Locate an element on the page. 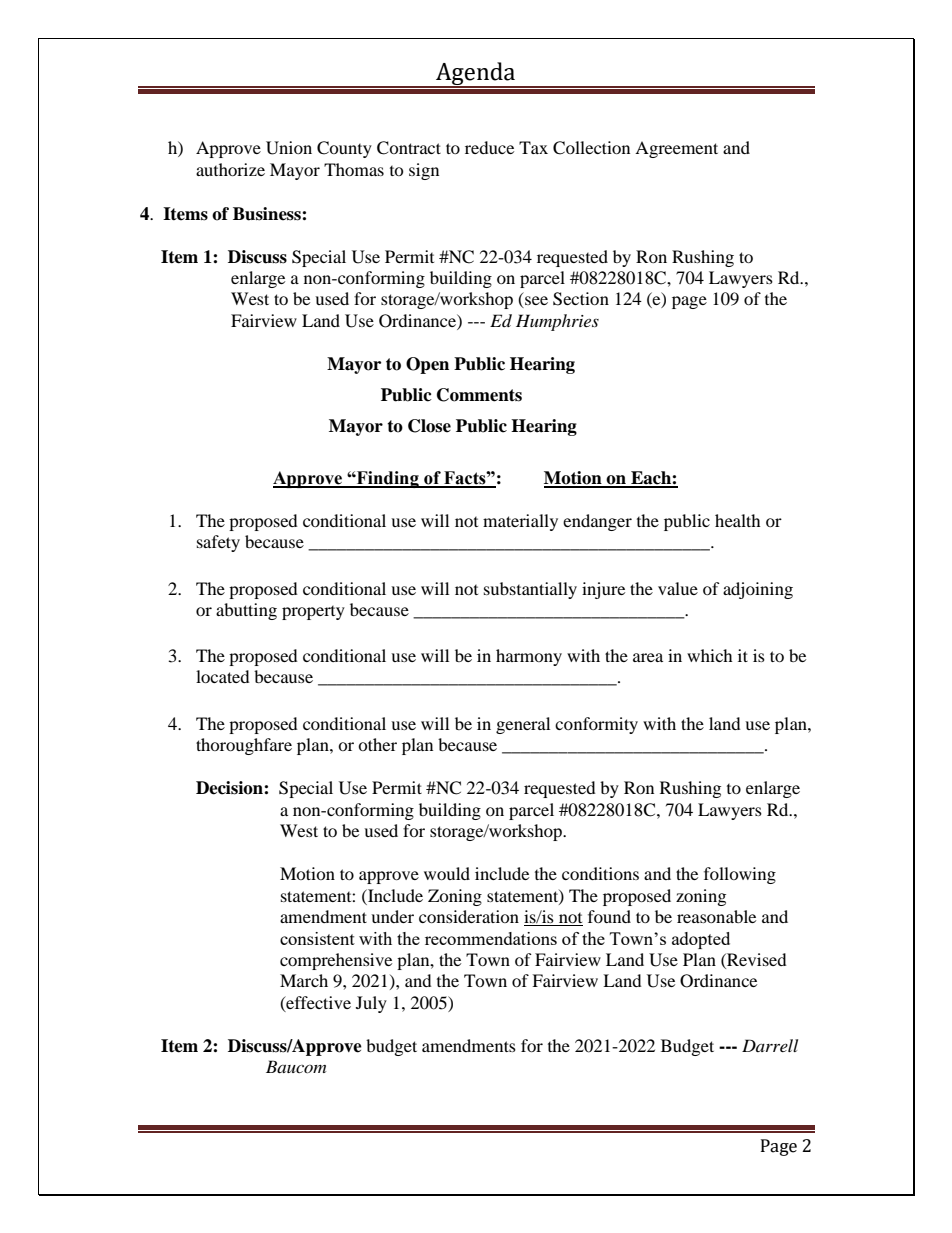 The image size is (952, 1233). Union is located at coordinates (289, 148).
